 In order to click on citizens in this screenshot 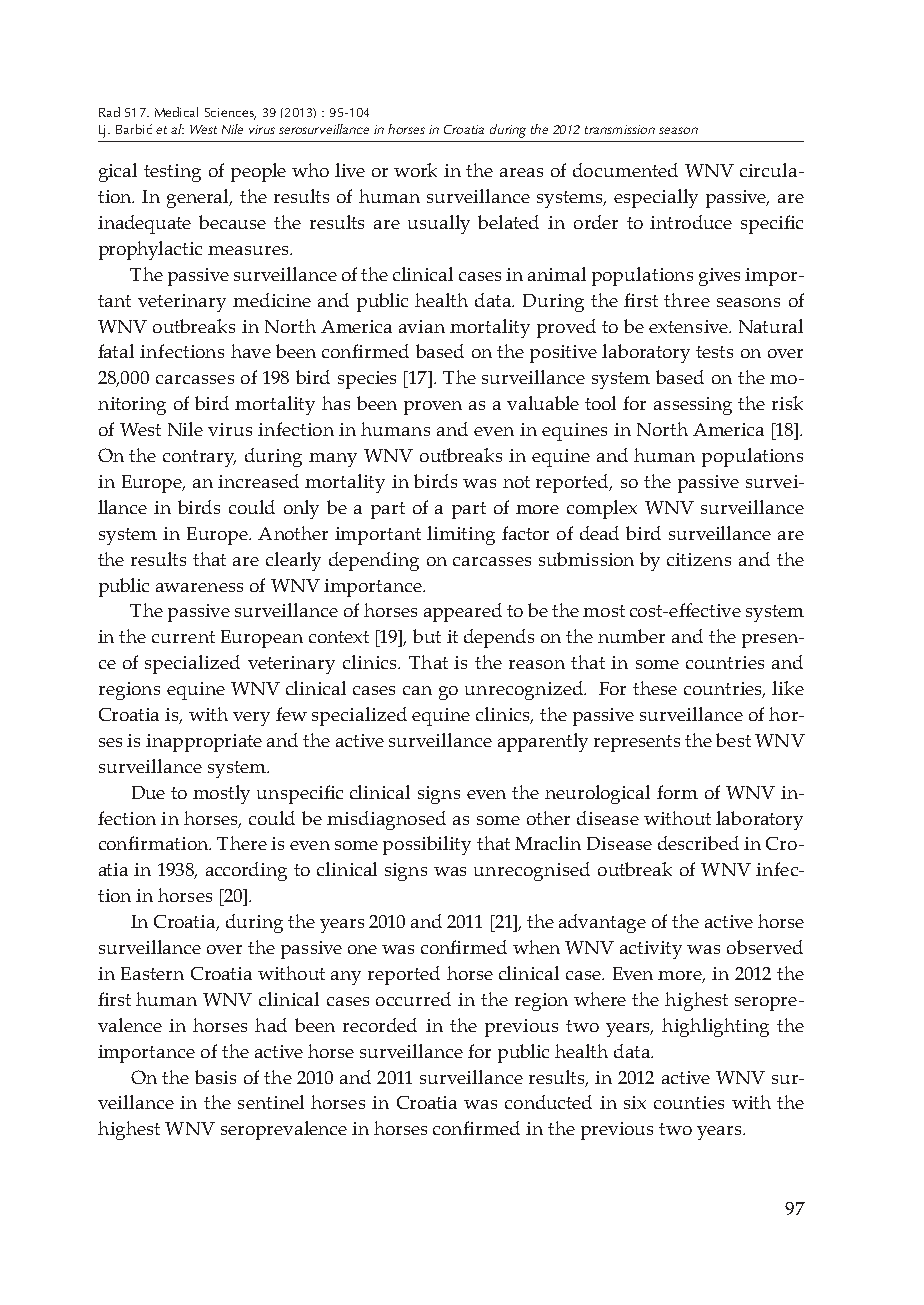, I will do `click(699, 559)`.
